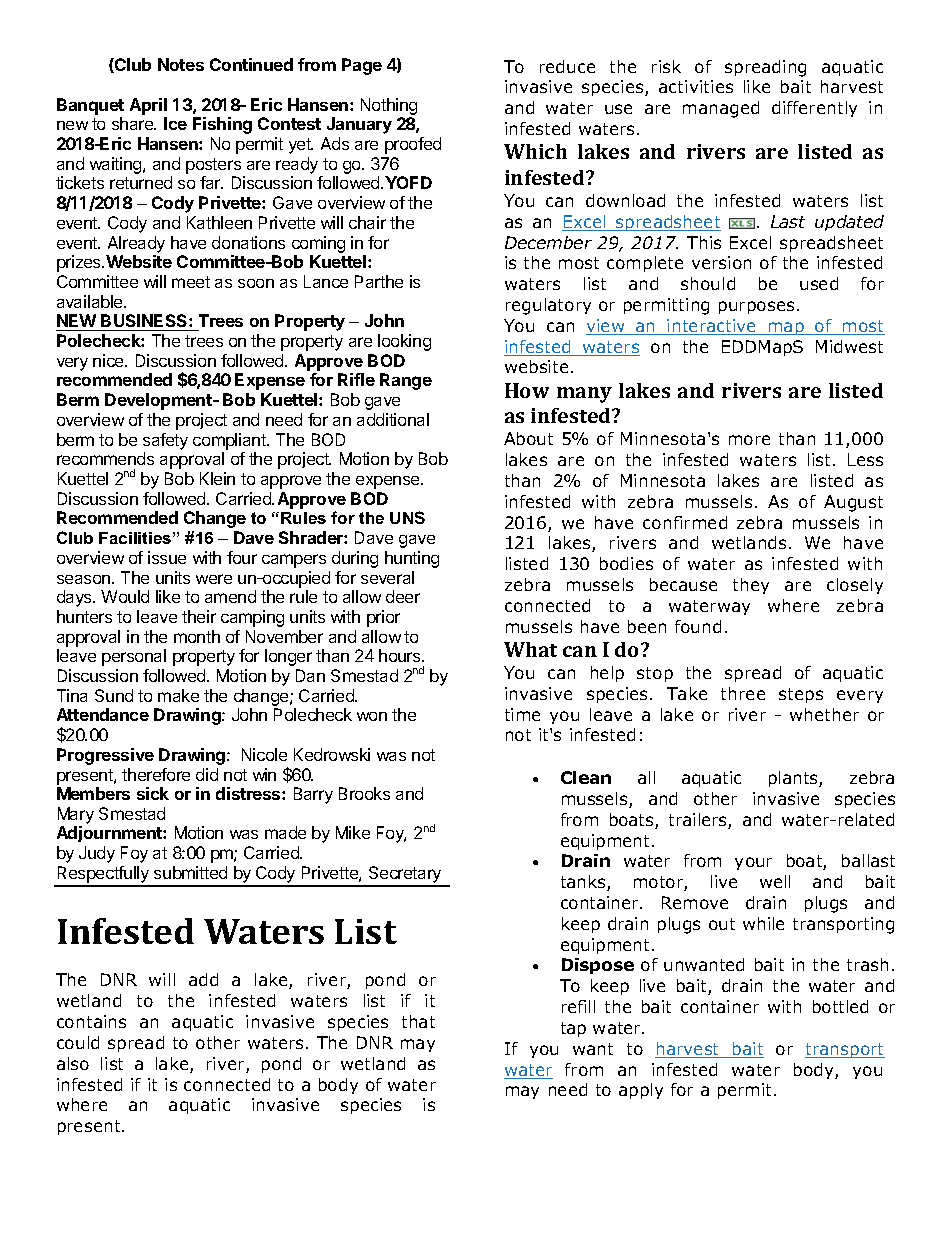  I want to click on could, so click(78, 1042).
